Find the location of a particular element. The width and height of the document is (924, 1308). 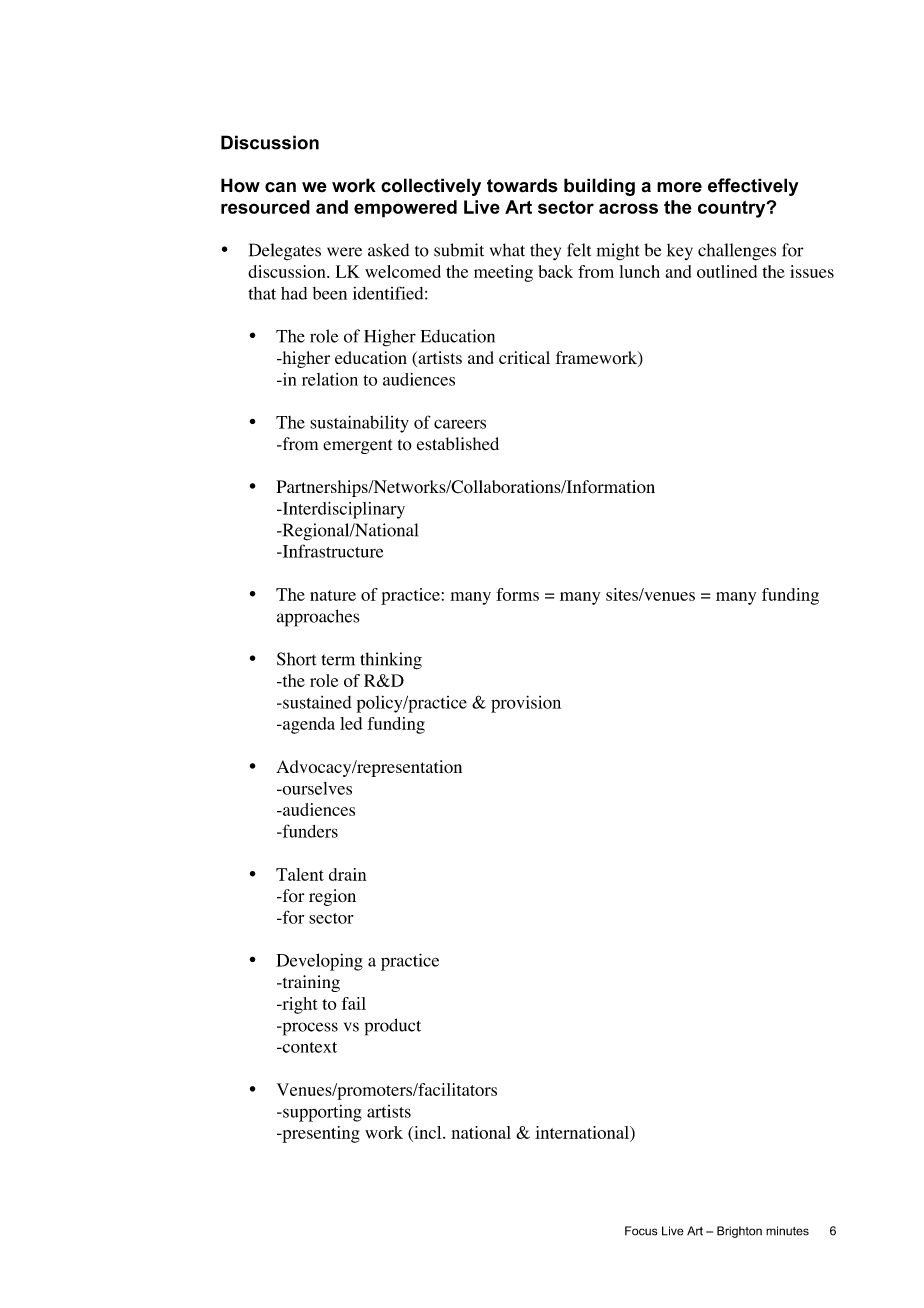

product is located at coordinates (393, 1027).
